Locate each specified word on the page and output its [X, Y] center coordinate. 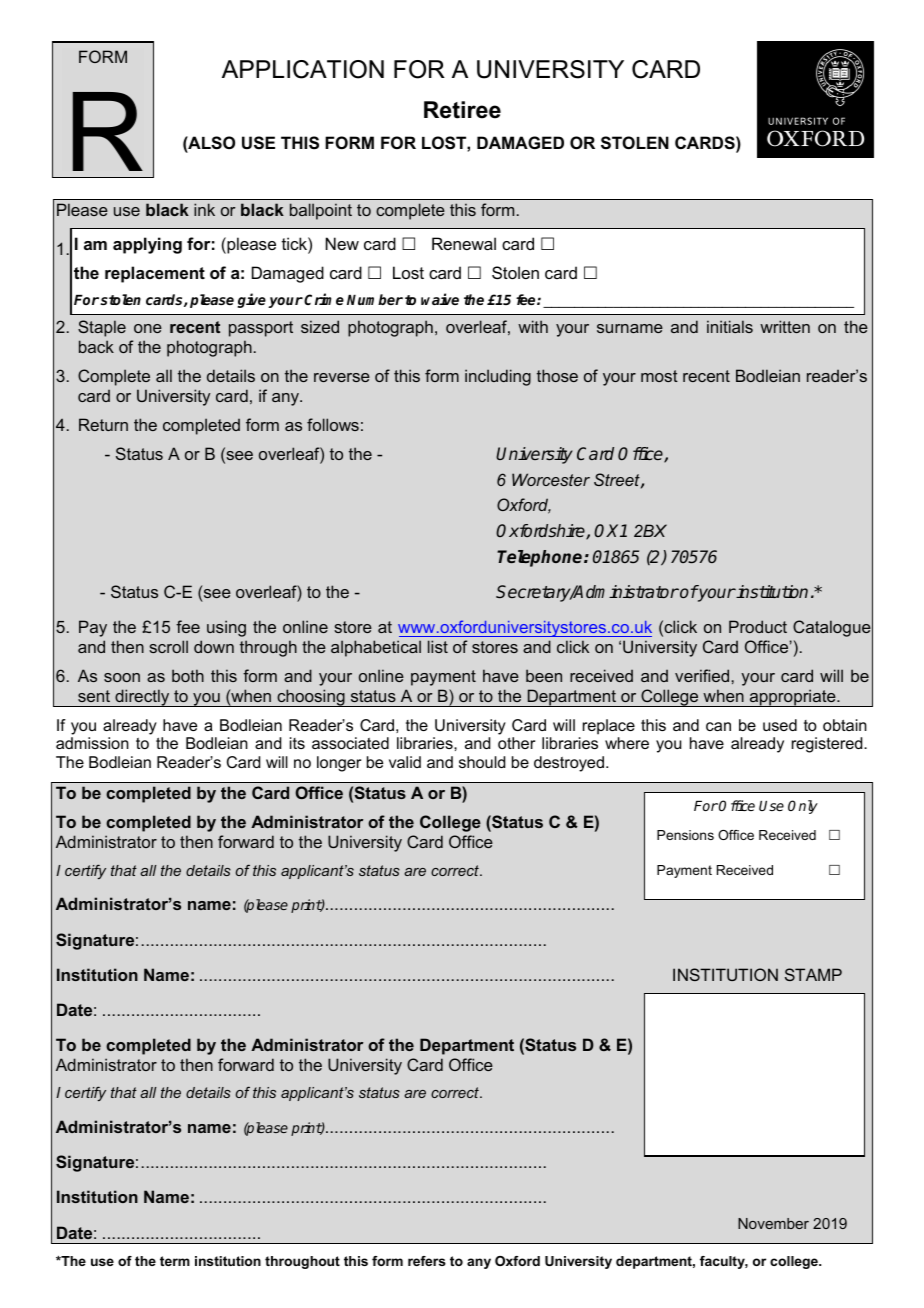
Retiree [462, 110]
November [773, 1223]
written [785, 326]
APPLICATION [303, 69]
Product [758, 626]
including [498, 377]
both [188, 675]
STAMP [813, 974]
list [438, 646]
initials [730, 326]
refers [427, 1261]
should [482, 762]
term [175, 1261]
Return [103, 424]
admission [92, 743]
